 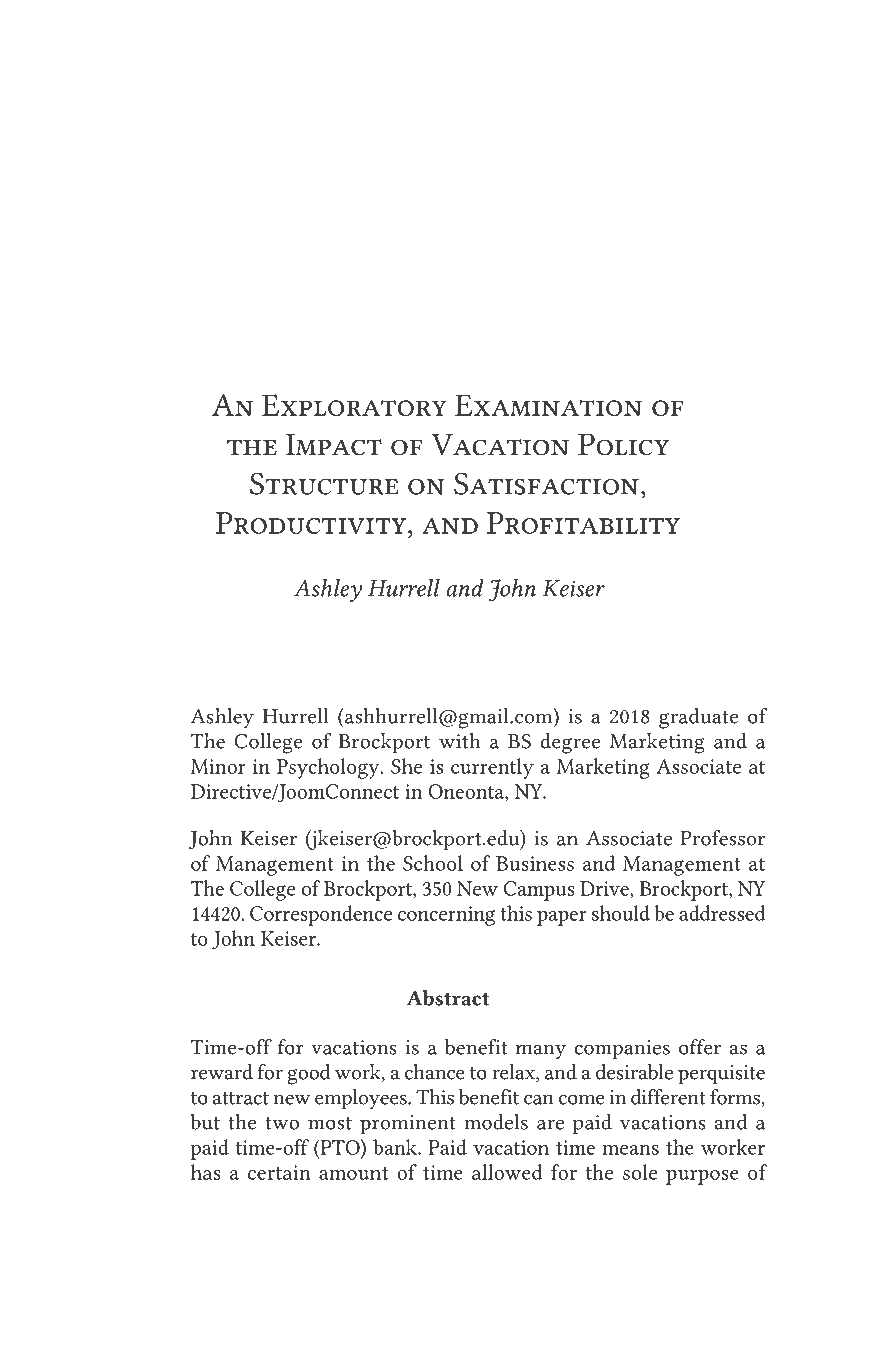 I want to click on Professor, so click(x=722, y=838).
